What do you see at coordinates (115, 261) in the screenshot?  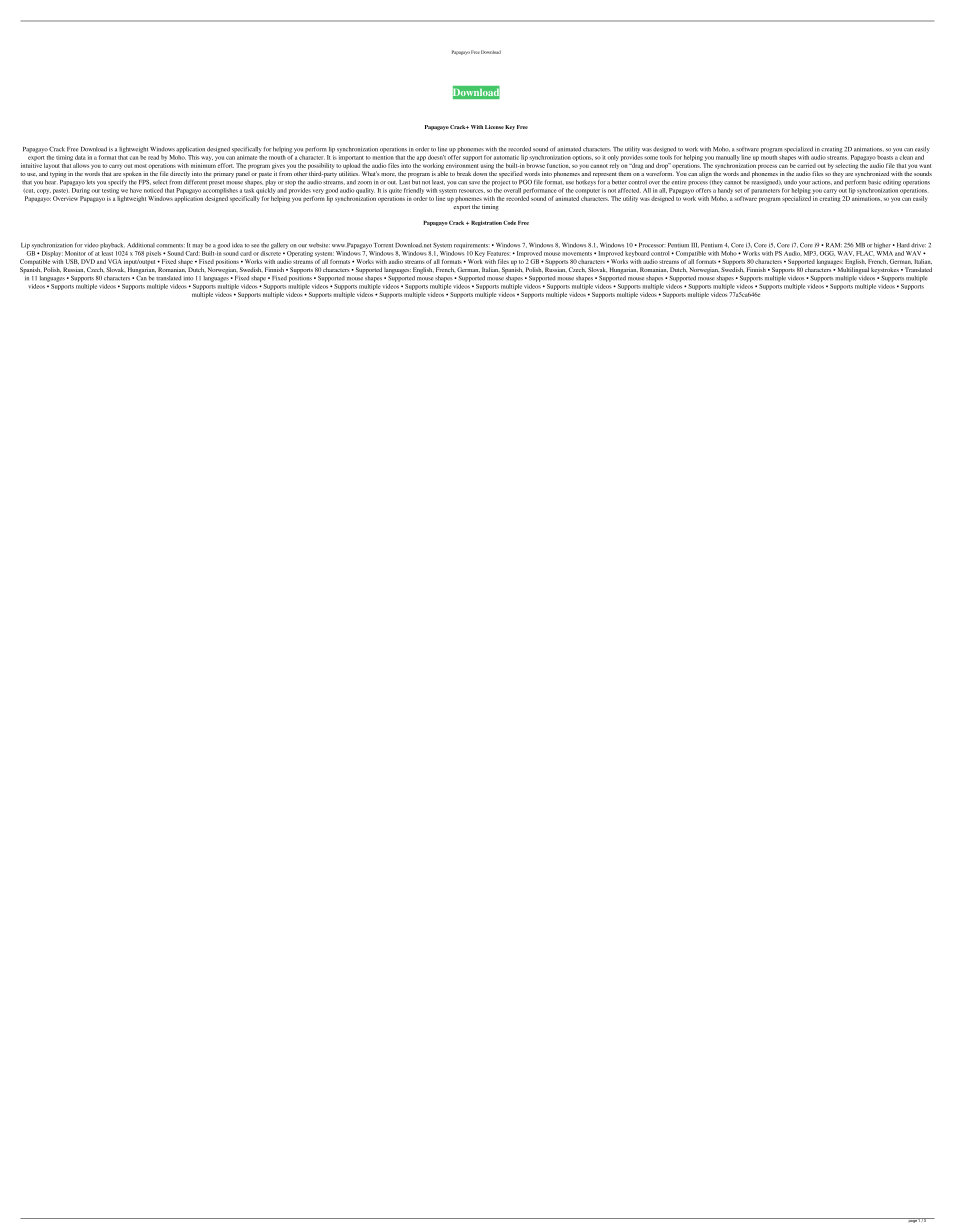 I see `VGA` at bounding box center [115, 261].
